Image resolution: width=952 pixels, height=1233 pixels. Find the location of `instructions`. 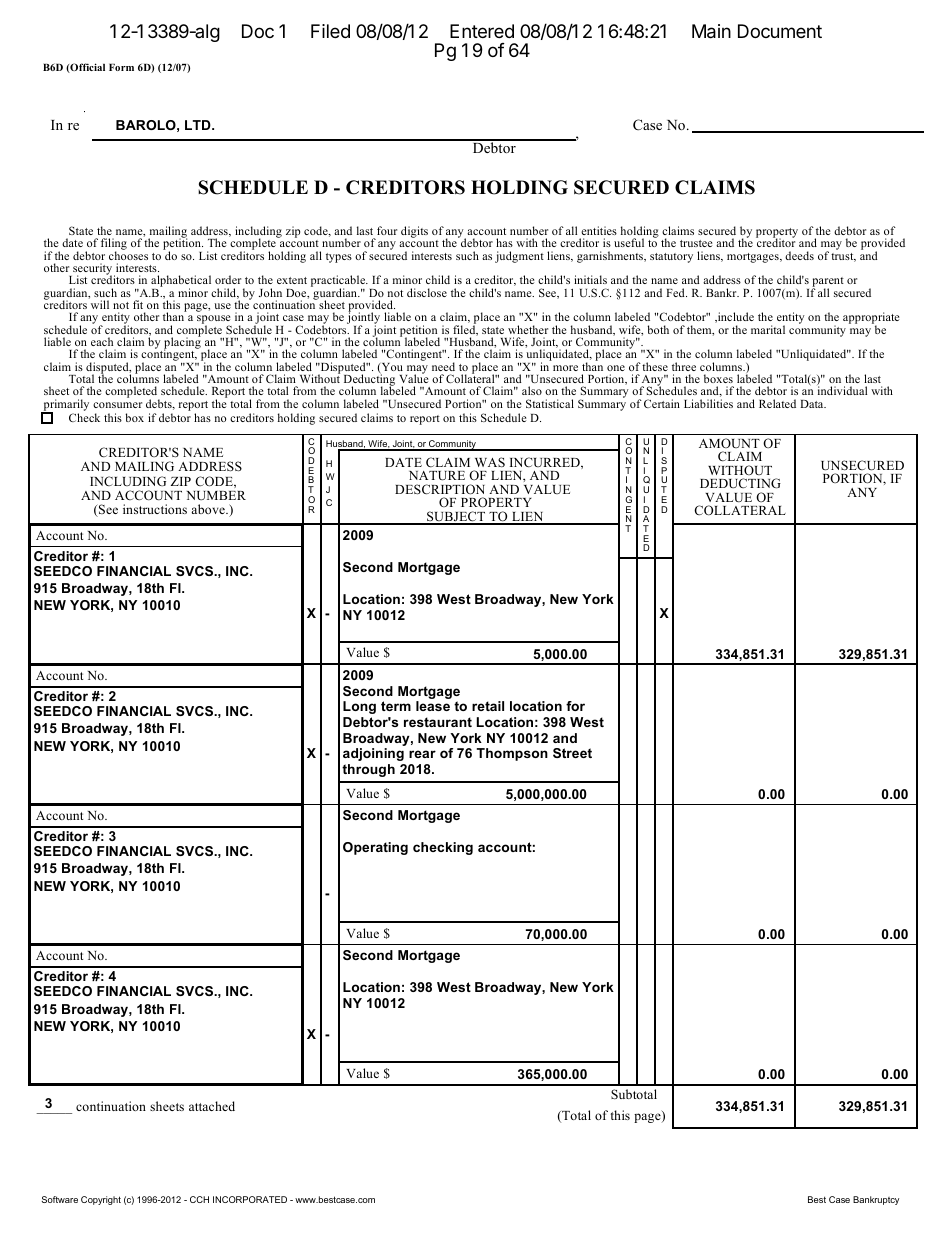

instructions is located at coordinates (155, 509).
